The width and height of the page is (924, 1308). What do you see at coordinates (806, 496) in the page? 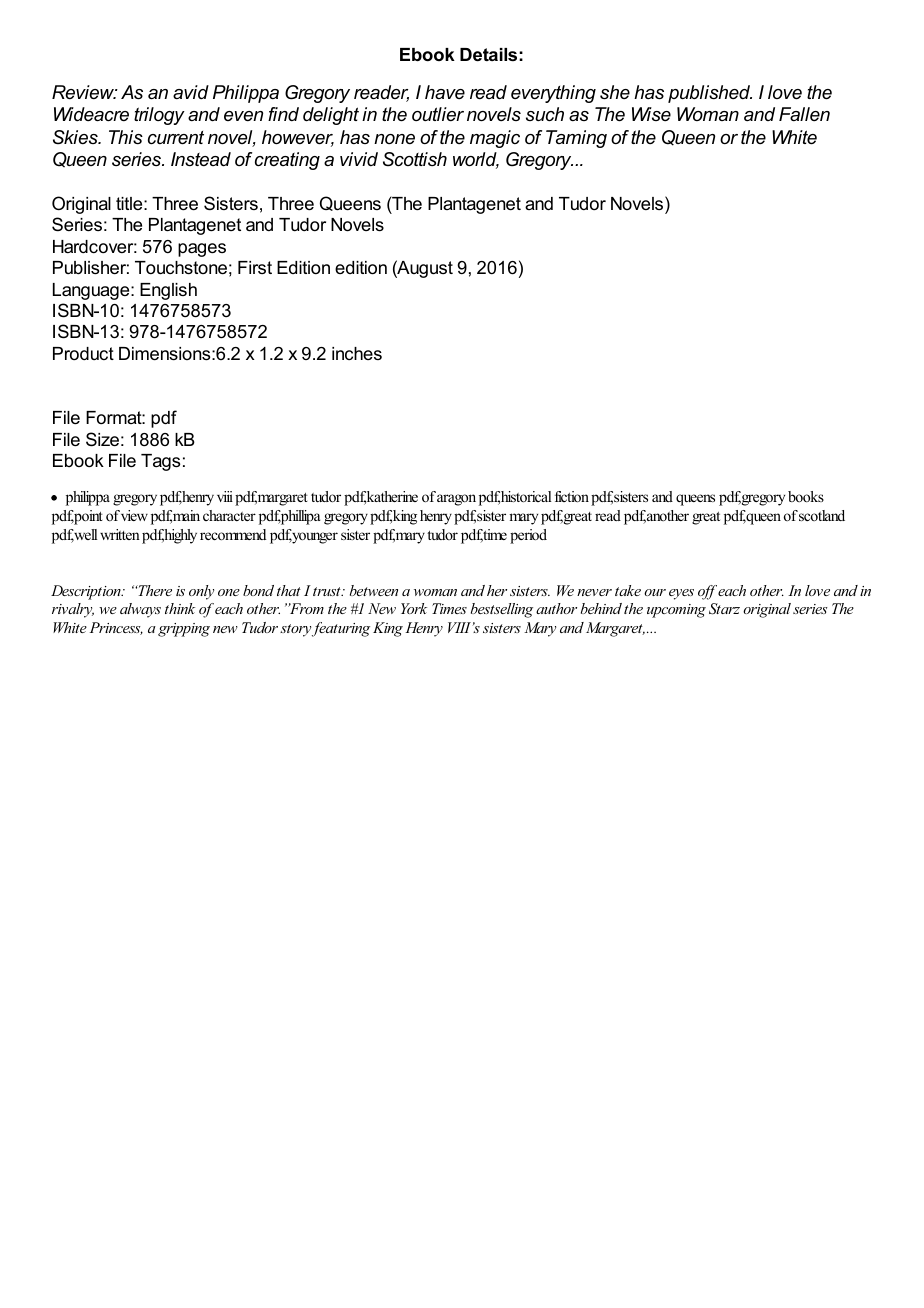
I see `books` at bounding box center [806, 496].
